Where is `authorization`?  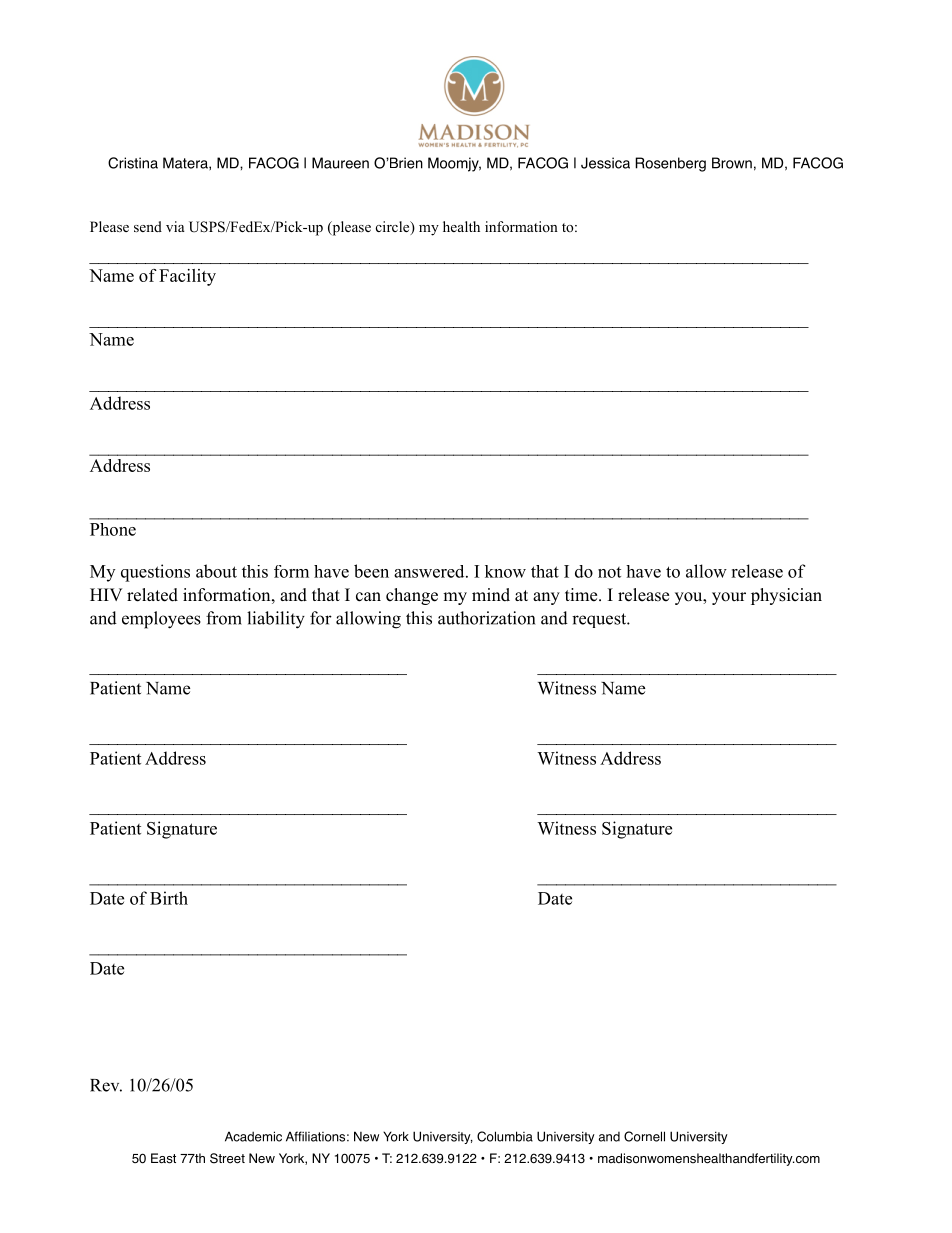 authorization is located at coordinates (486, 618).
